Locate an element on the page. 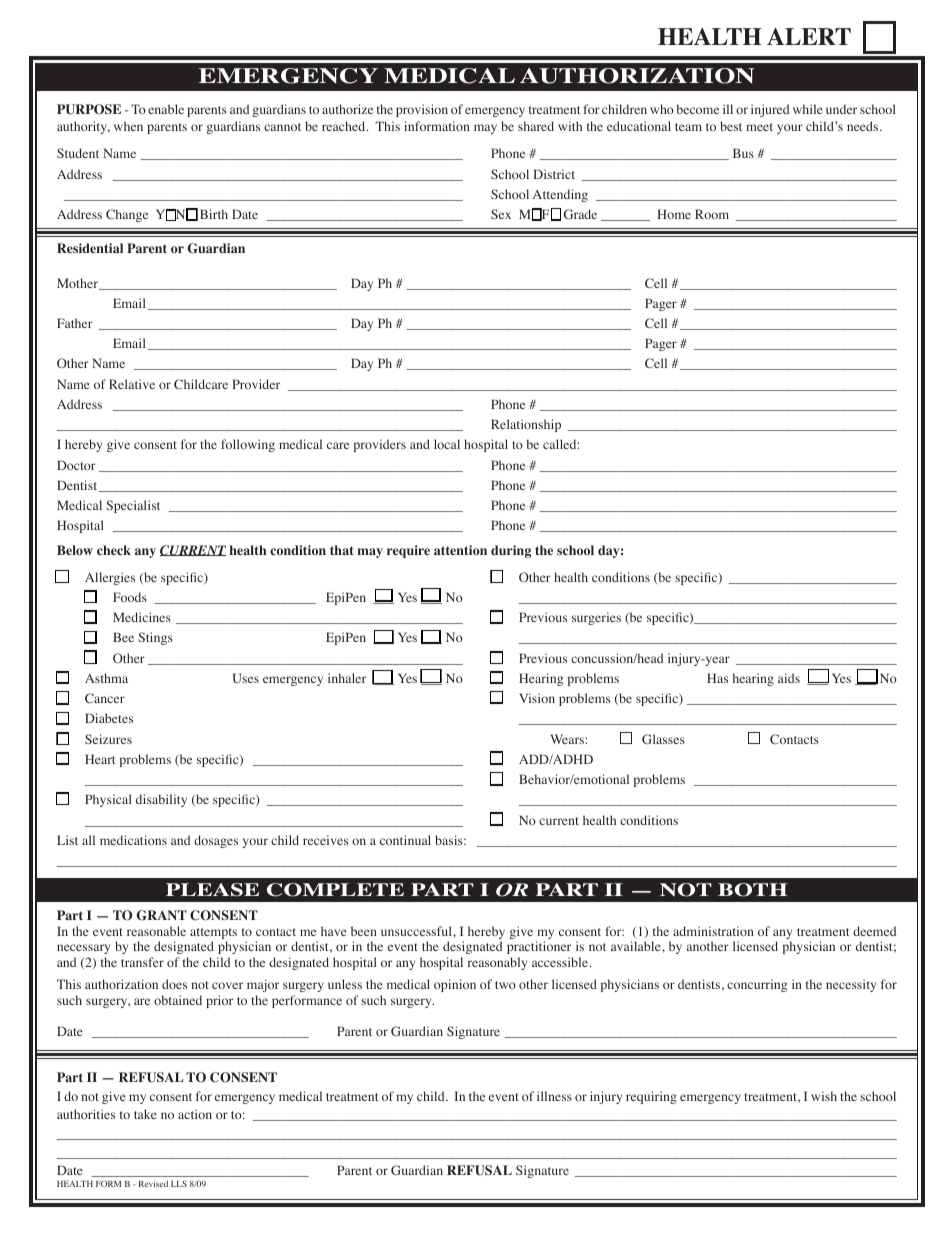 This page has height=1233, width=952. when is located at coordinates (128, 126).
